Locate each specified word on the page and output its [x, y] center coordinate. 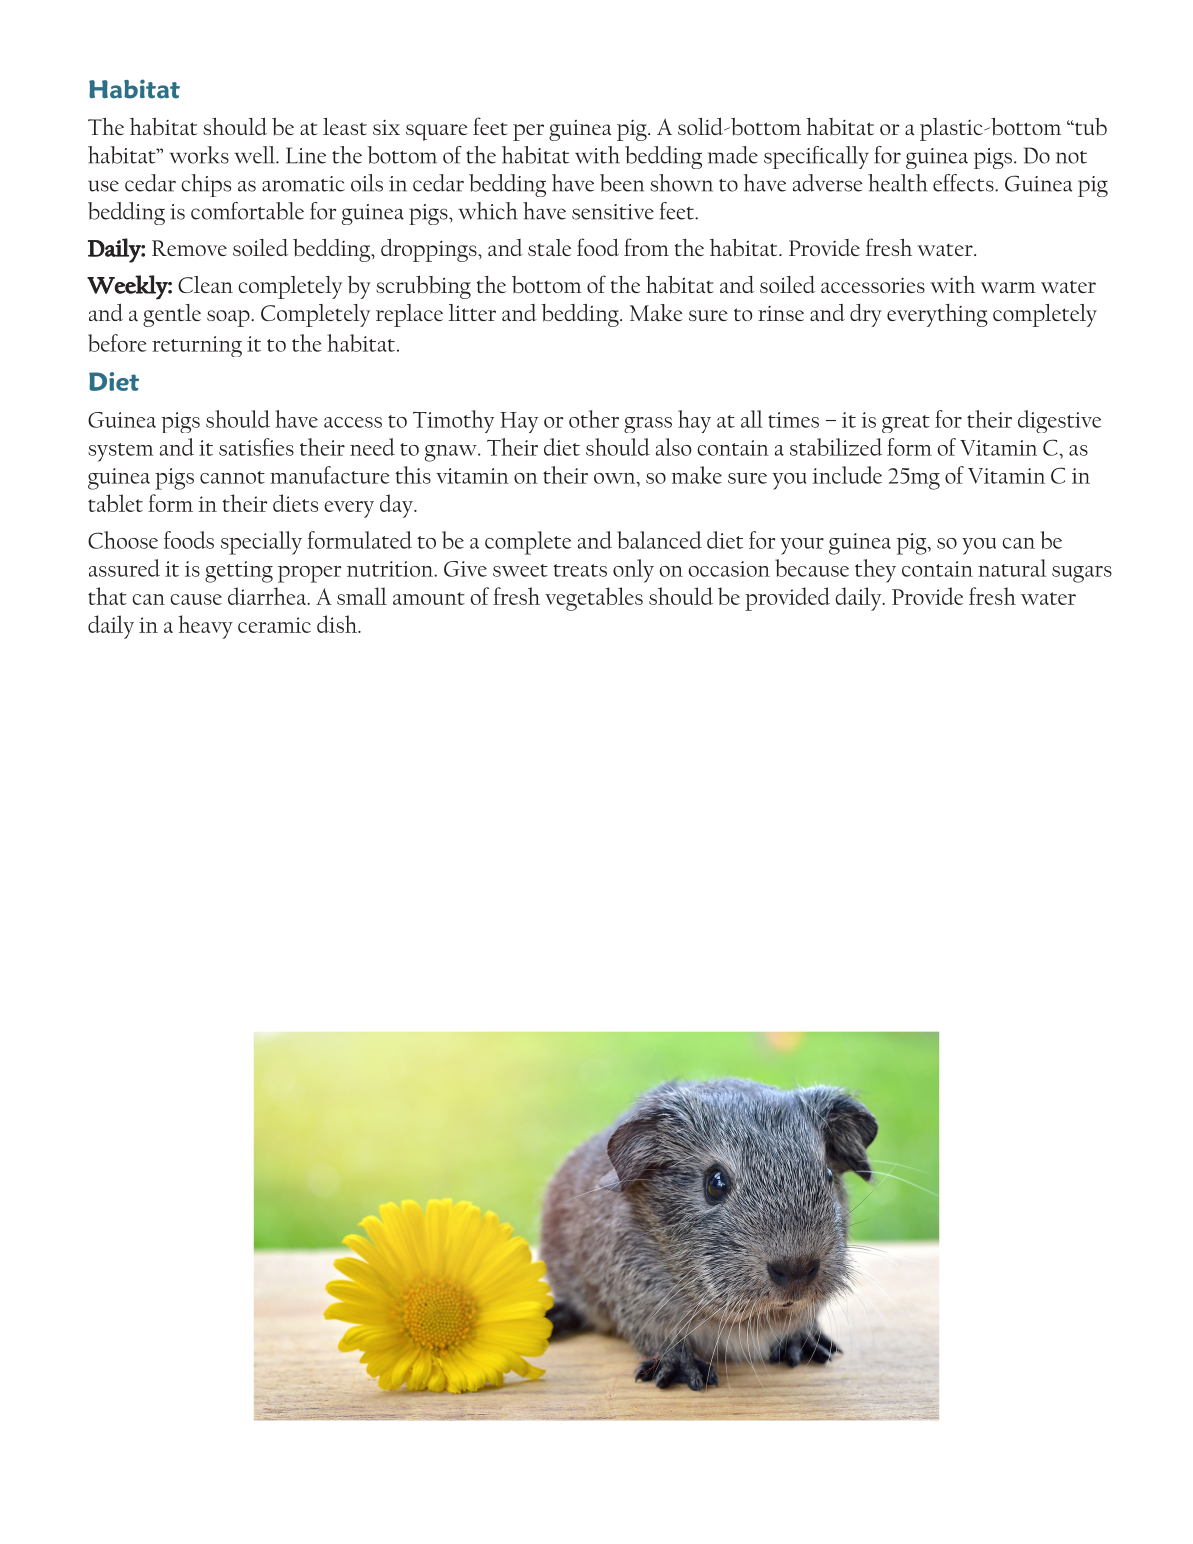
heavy [205, 627]
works [199, 155]
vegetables [594, 599]
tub [1090, 127]
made [733, 155]
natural [1012, 568]
